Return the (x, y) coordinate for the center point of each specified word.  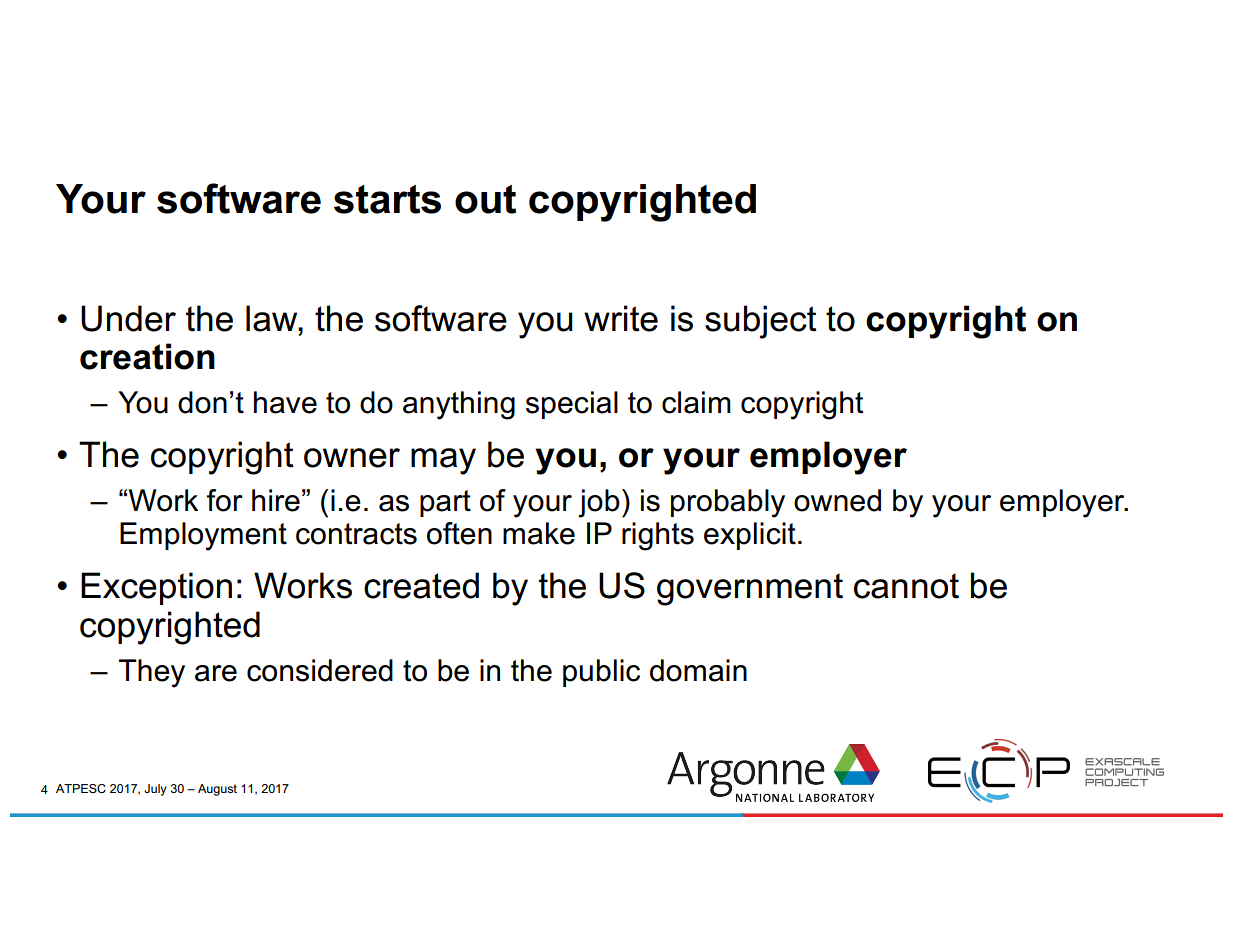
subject (761, 322)
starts (387, 199)
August (217, 790)
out (485, 199)
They (152, 673)
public (601, 673)
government (750, 589)
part (445, 503)
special (572, 405)
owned (837, 500)
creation (147, 356)
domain (698, 670)
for (225, 500)
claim (696, 402)
